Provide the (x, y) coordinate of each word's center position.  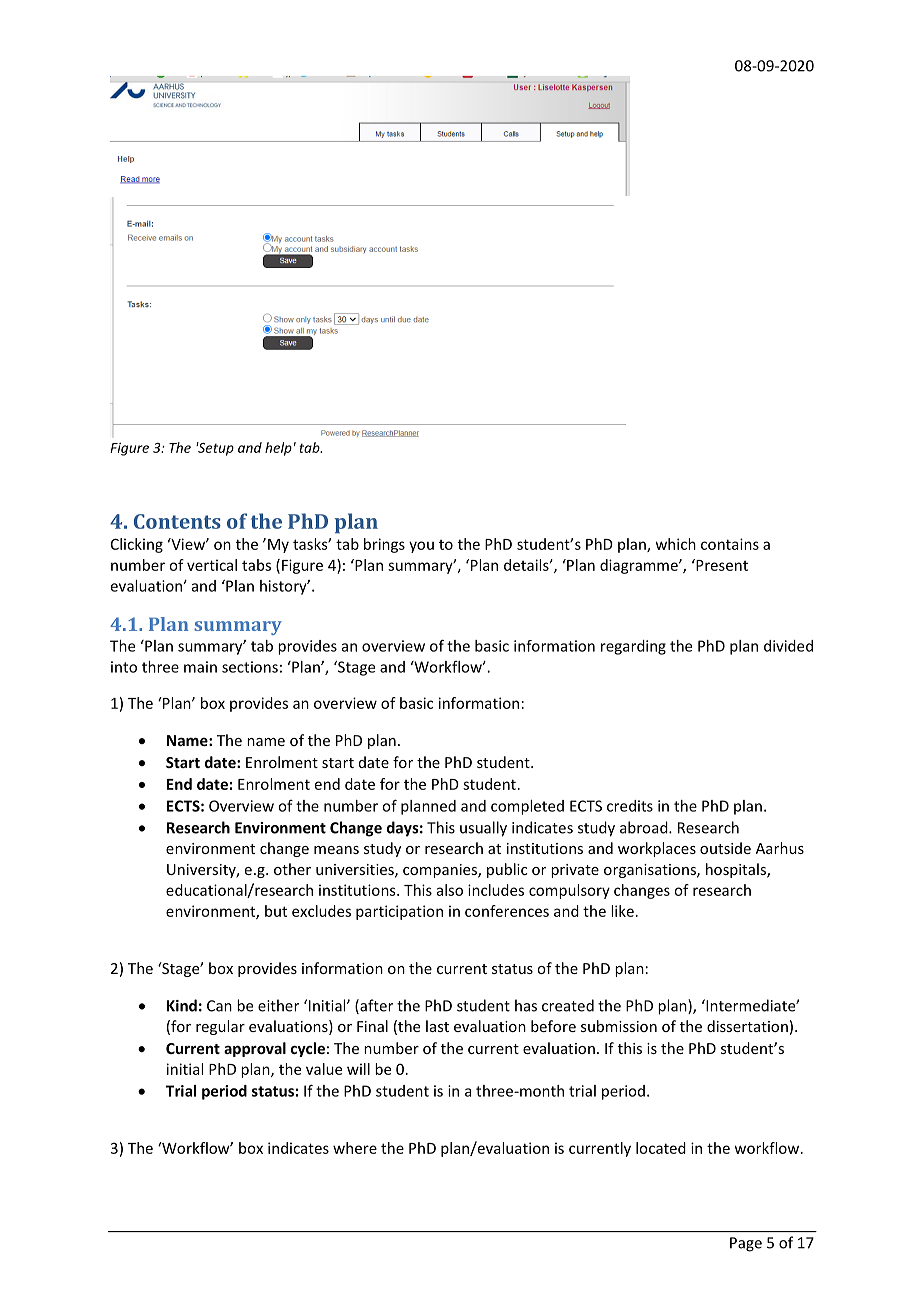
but (276, 911)
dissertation (747, 1026)
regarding (633, 647)
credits (630, 806)
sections (250, 667)
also (450, 890)
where (355, 1148)
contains (730, 544)
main (200, 667)
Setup (215, 449)
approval (255, 1049)
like (622, 911)
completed (527, 807)
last (437, 1026)
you (421, 547)
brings (384, 545)
